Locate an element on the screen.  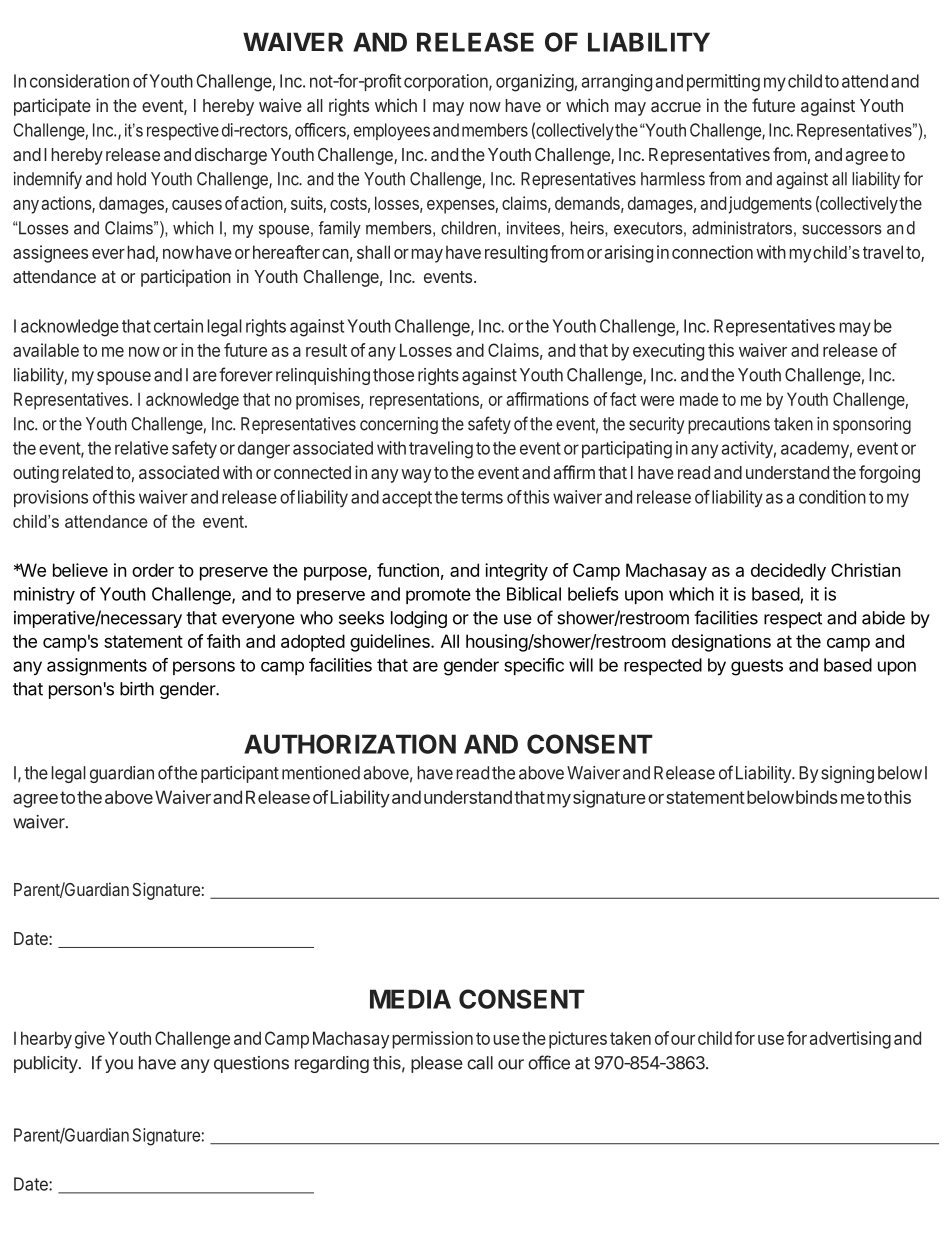
publicity is located at coordinates (47, 1064).
